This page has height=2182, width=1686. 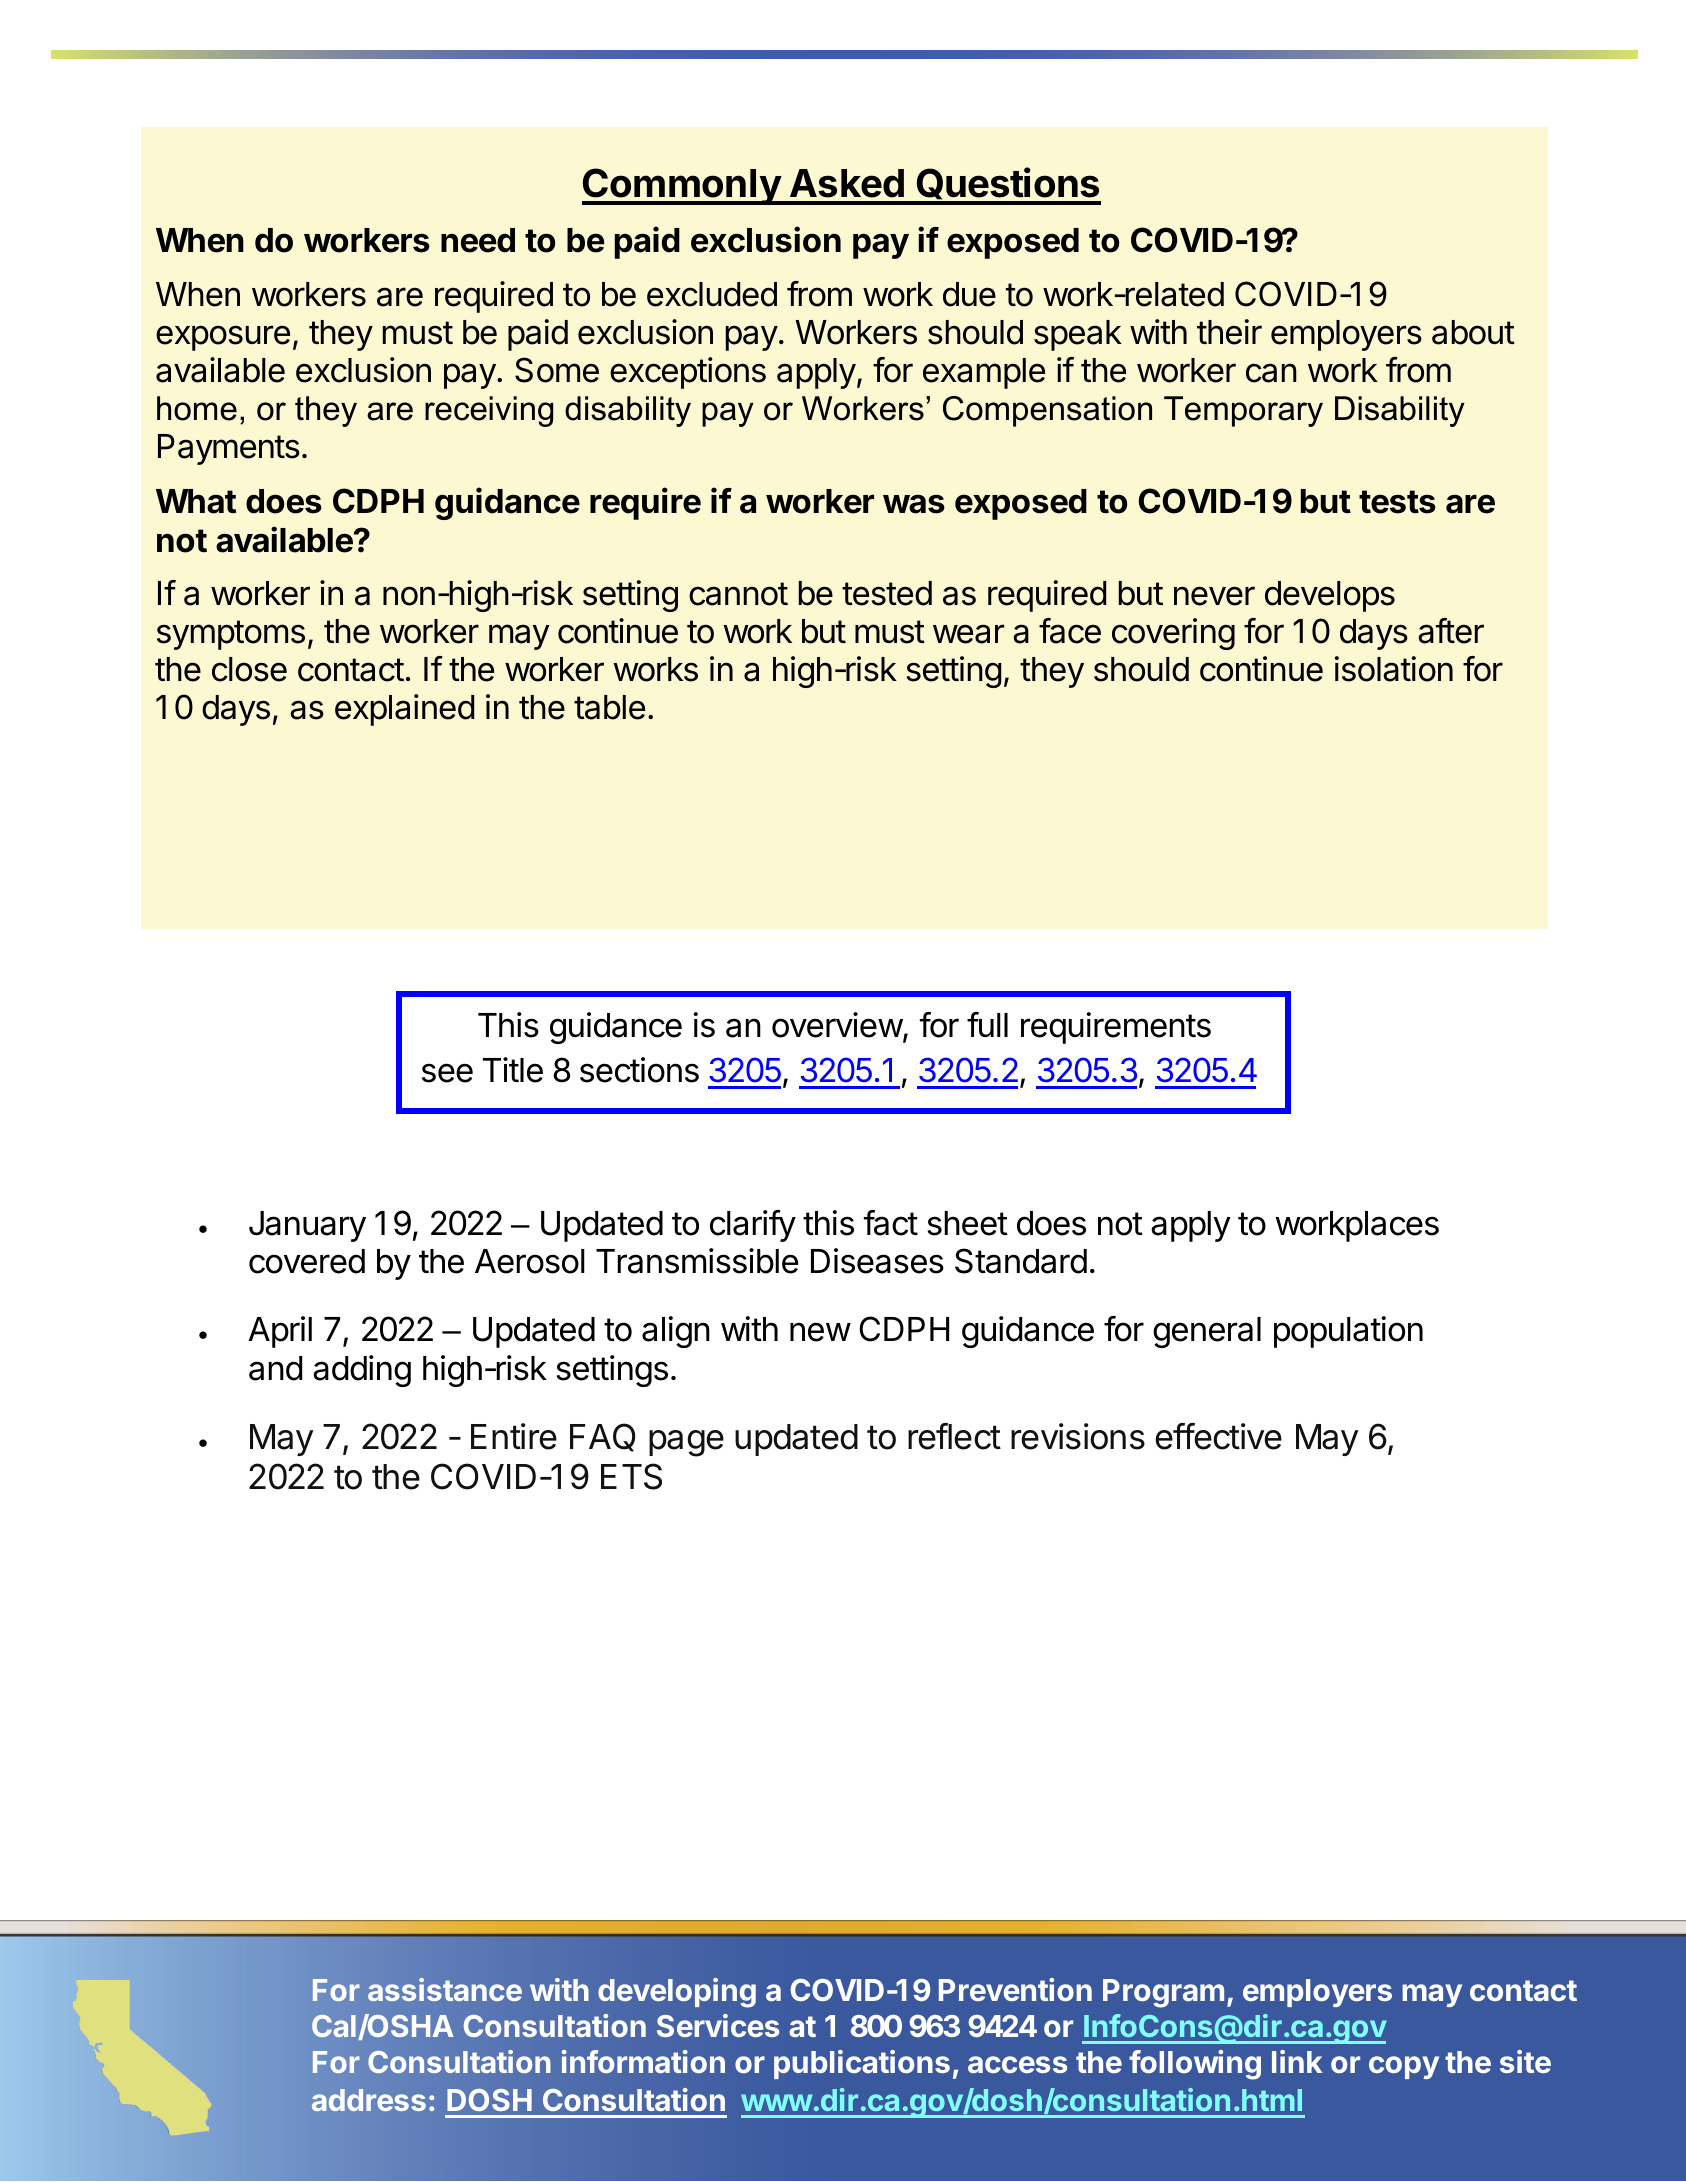 I want to click on fact, so click(x=891, y=1223).
